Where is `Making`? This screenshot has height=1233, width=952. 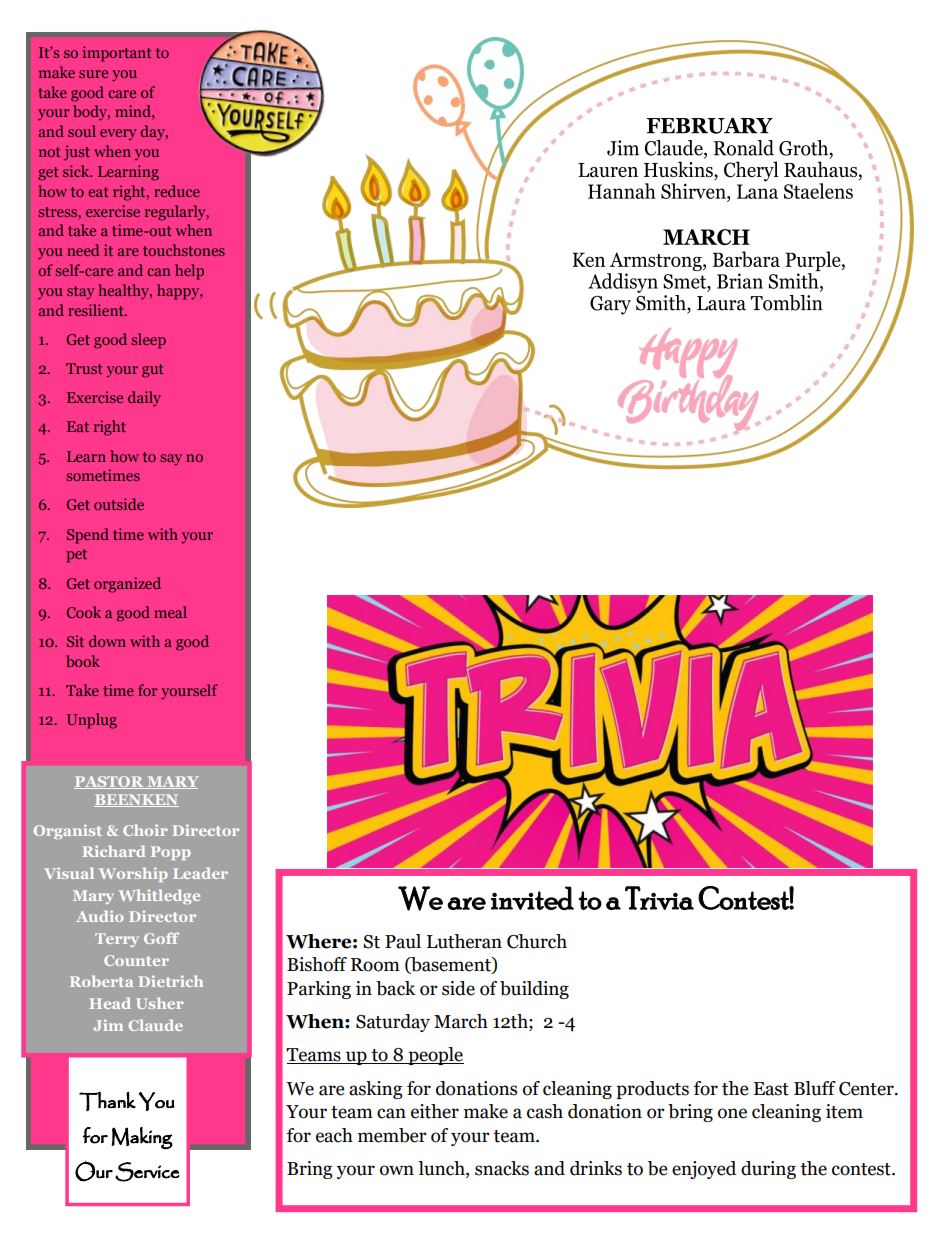 Making is located at coordinates (142, 1138).
